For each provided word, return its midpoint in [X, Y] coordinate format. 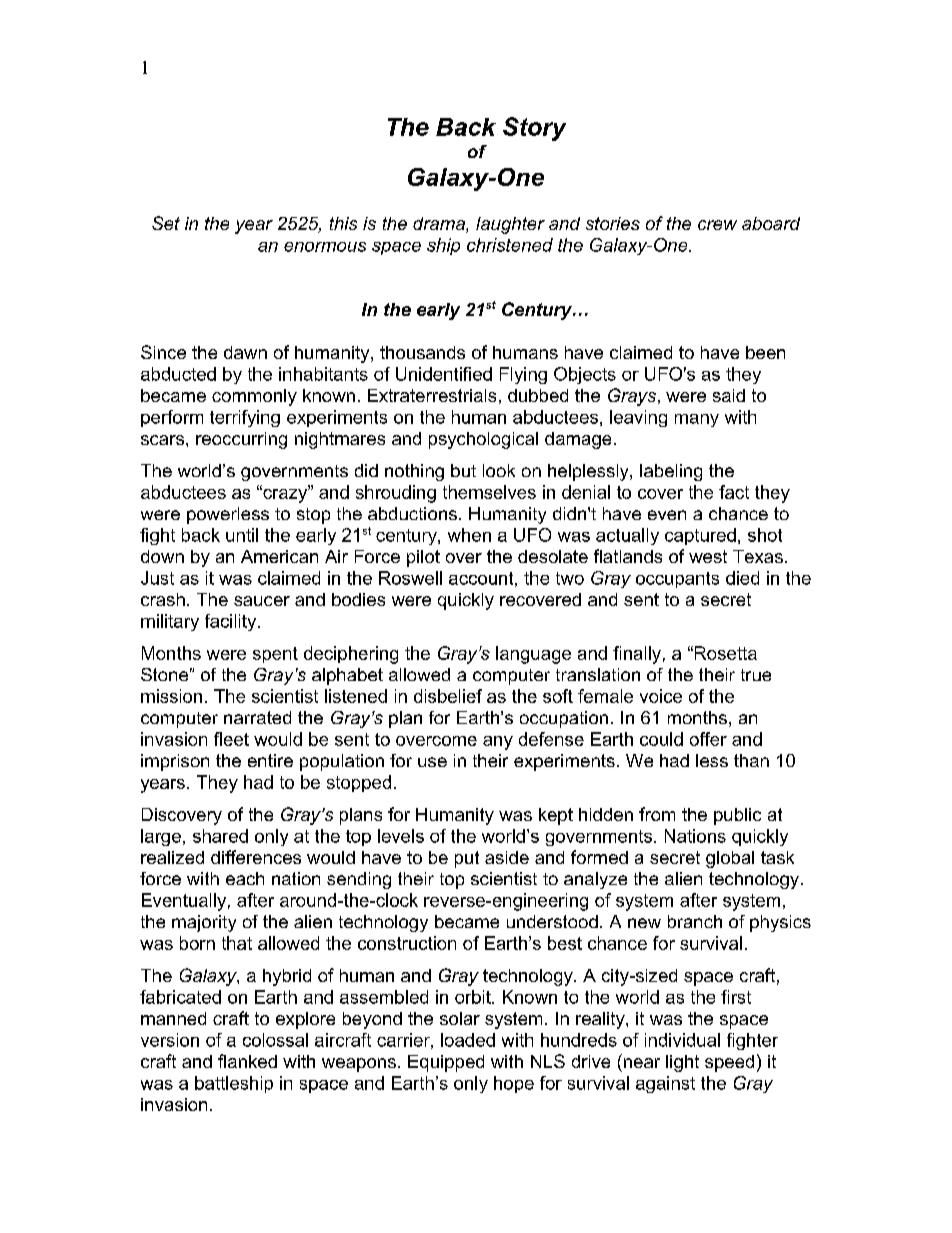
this [343, 223]
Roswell [410, 578]
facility [232, 622]
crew [717, 225]
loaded [468, 1040]
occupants [677, 580]
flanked [247, 1061]
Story [534, 129]
